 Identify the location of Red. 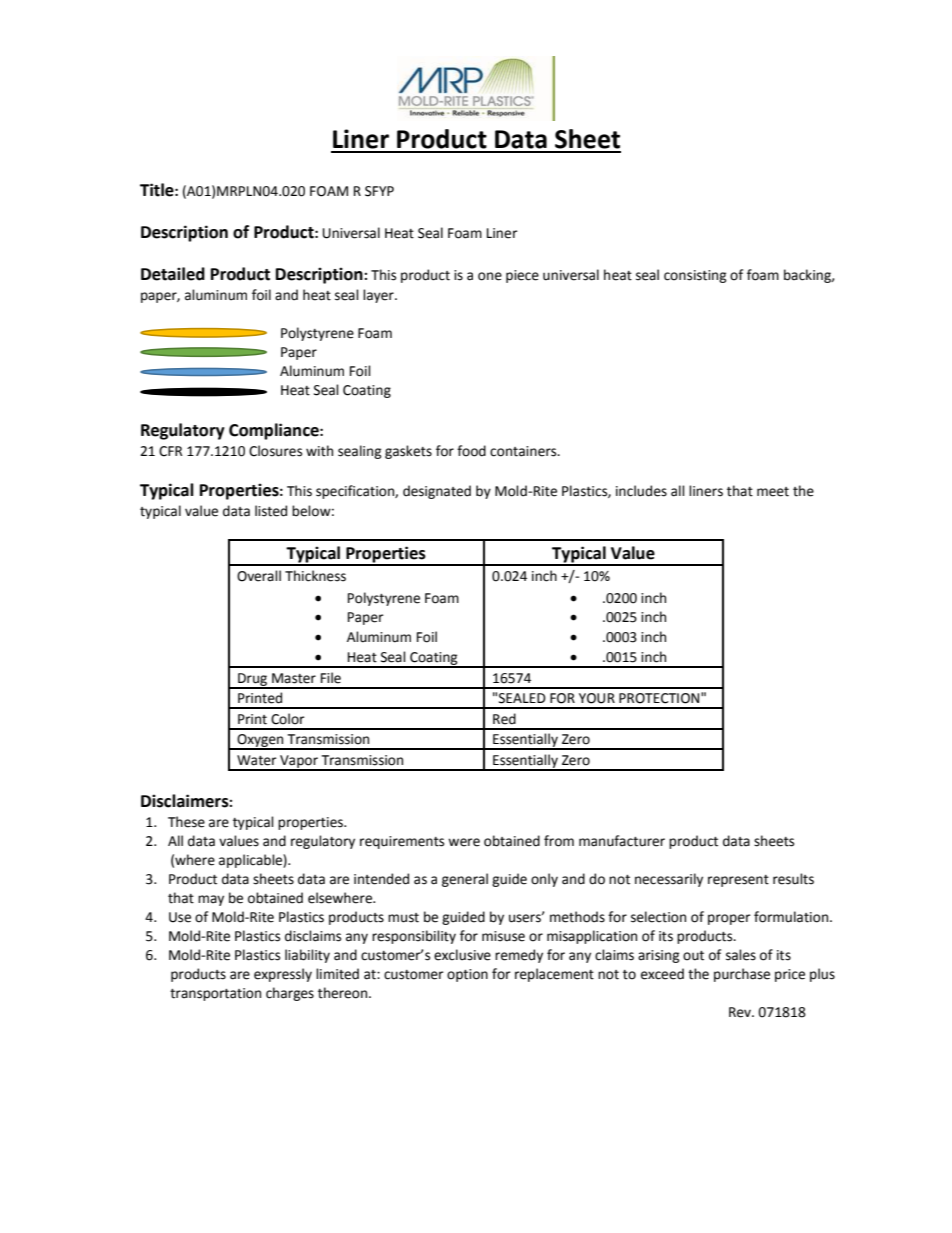
(504, 719).
